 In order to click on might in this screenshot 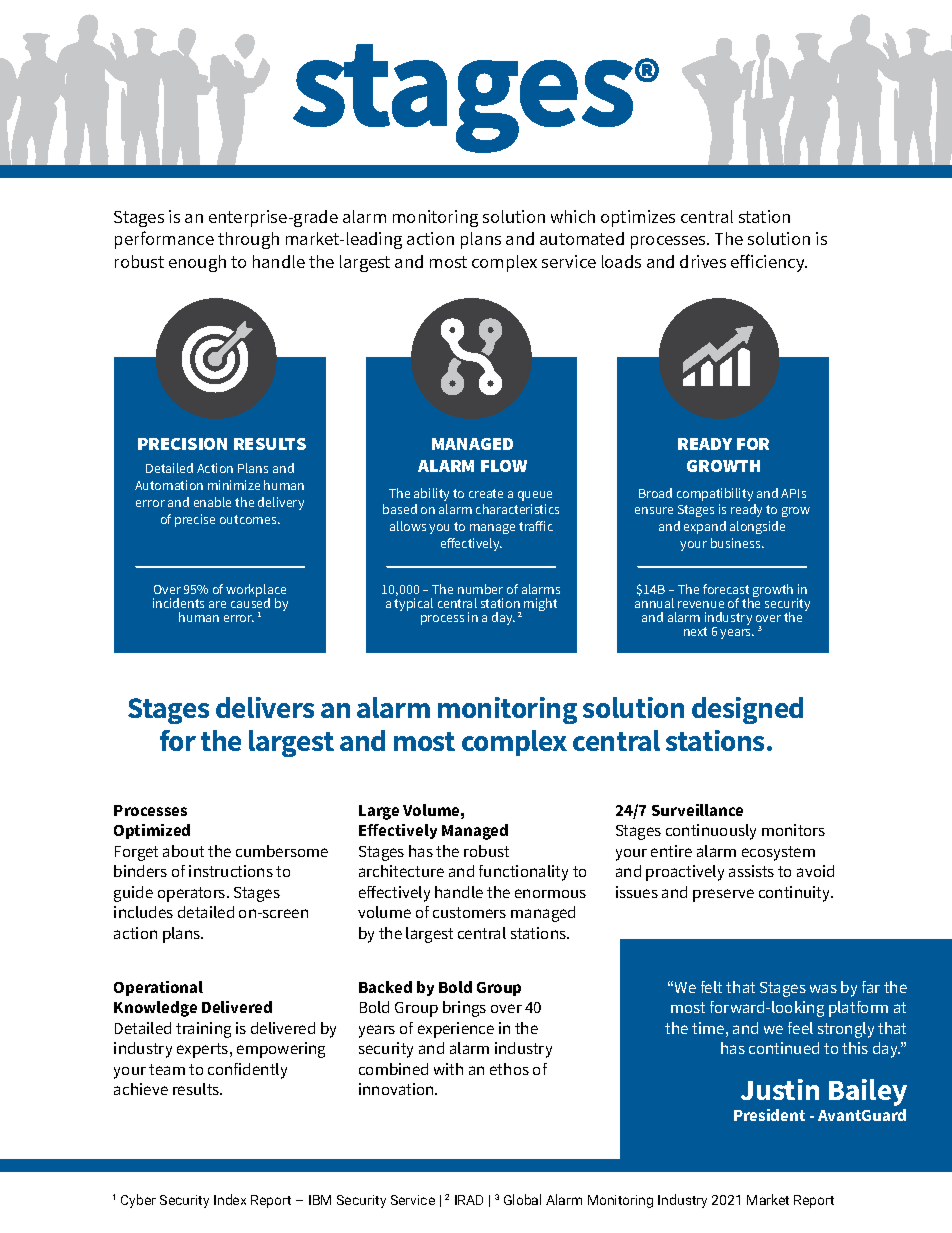, I will do `click(540, 604)`.
